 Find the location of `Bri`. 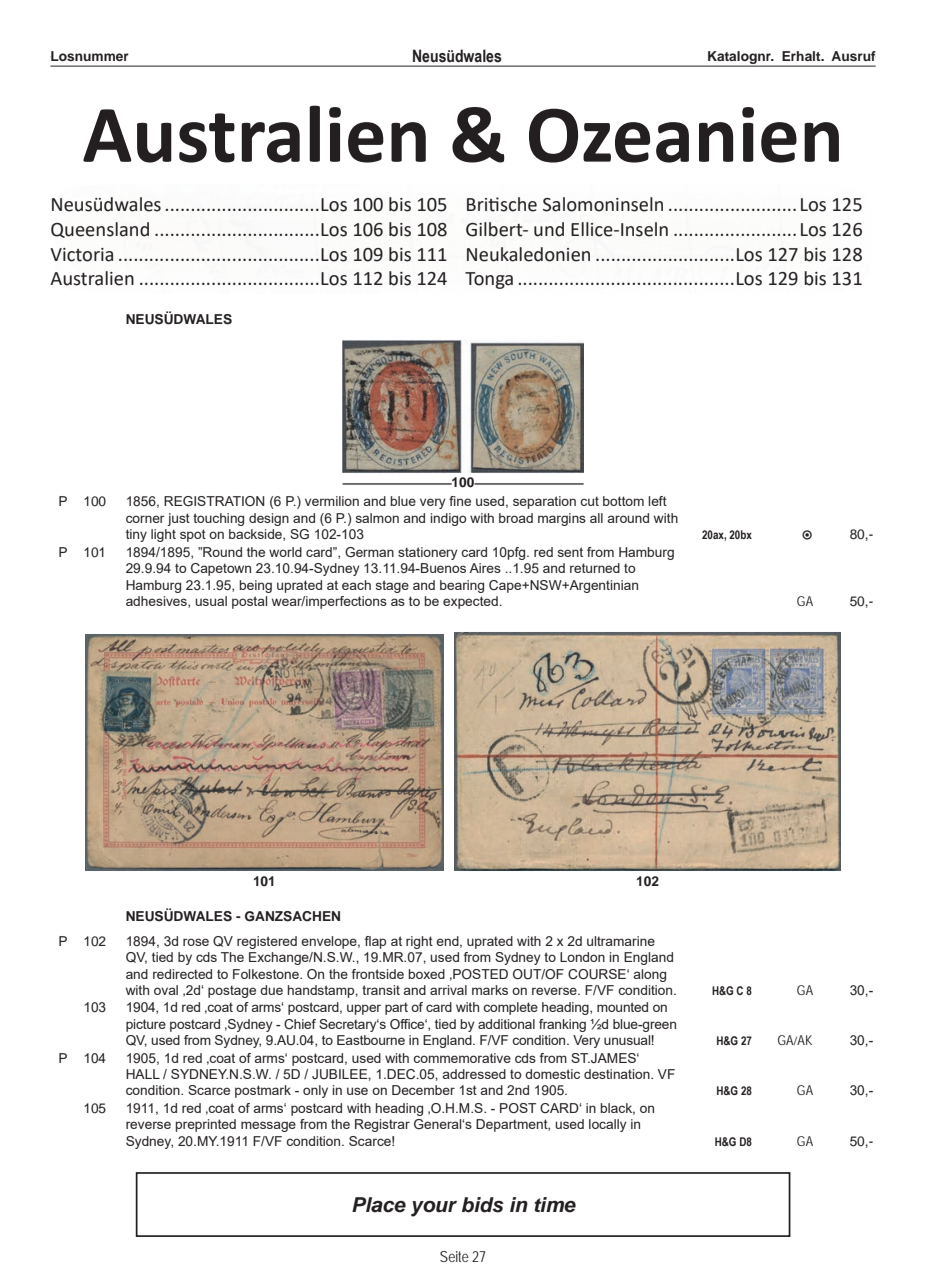

Bri is located at coordinates (478, 204).
